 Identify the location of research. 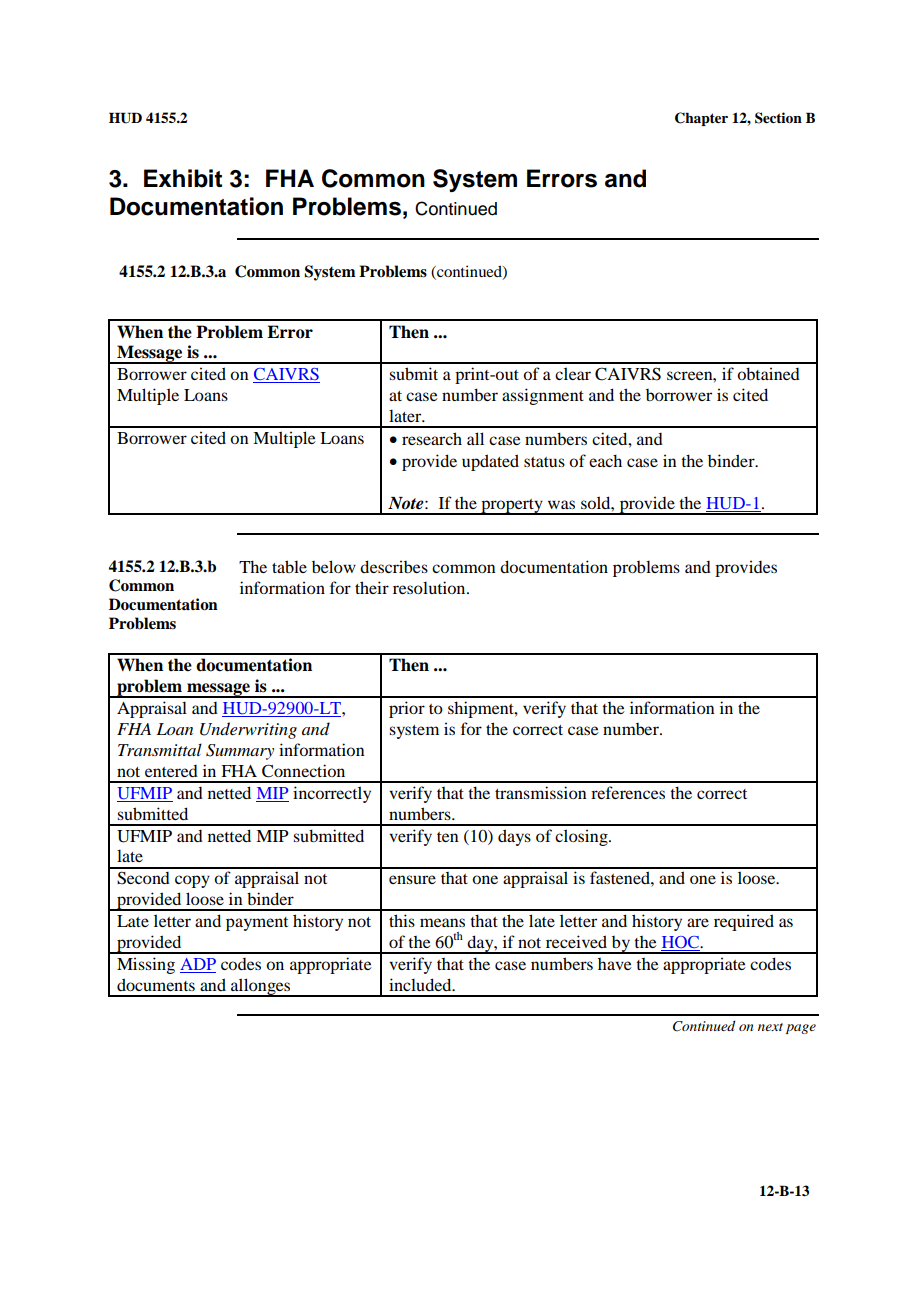
(432, 438).
